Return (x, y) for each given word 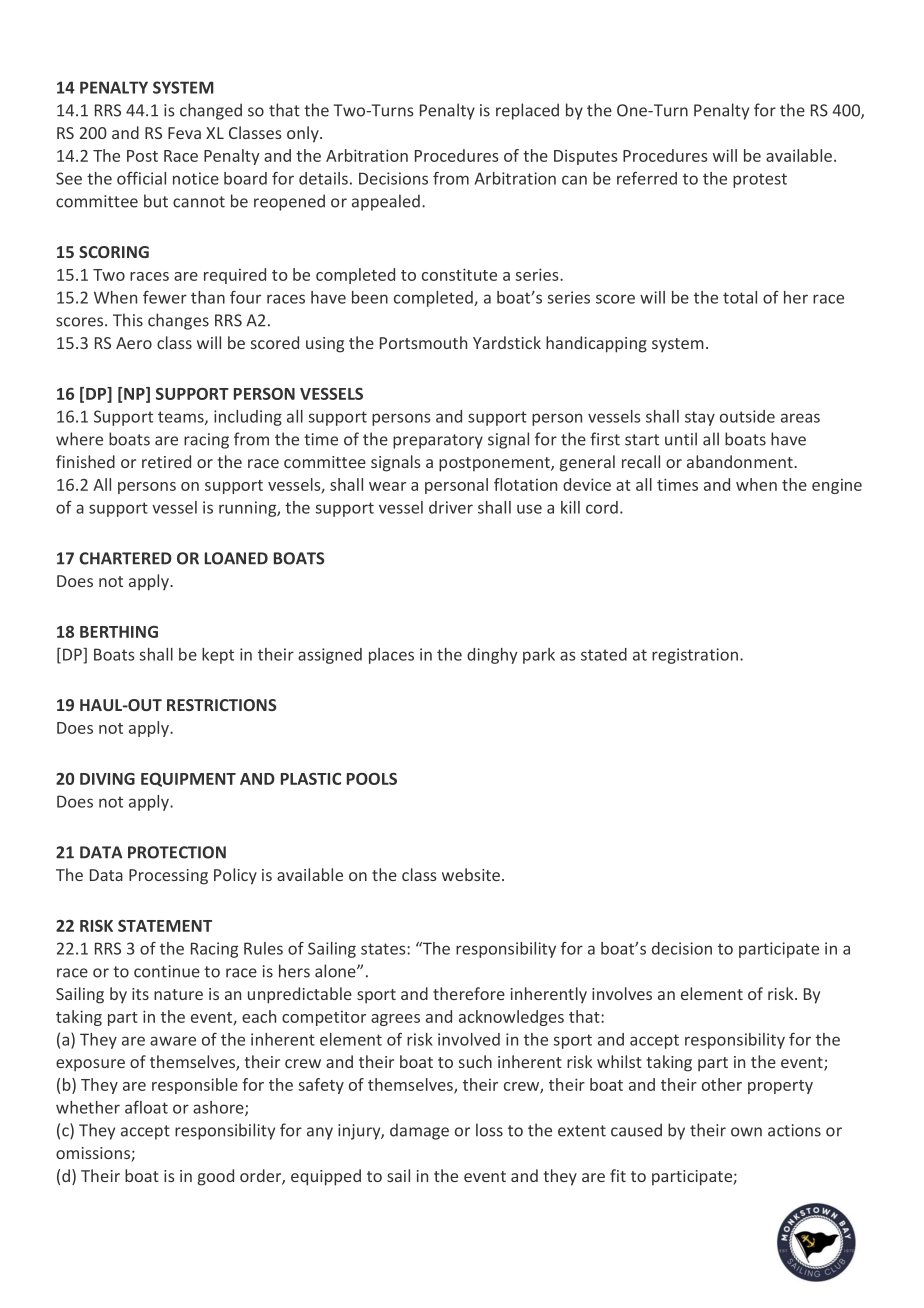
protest (760, 180)
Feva (184, 133)
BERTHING (119, 632)
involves (622, 993)
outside (747, 416)
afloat (146, 1107)
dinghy (492, 656)
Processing (168, 877)
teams (182, 418)
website (472, 874)
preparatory (438, 441)
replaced (527, 111)
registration (696, 656)
